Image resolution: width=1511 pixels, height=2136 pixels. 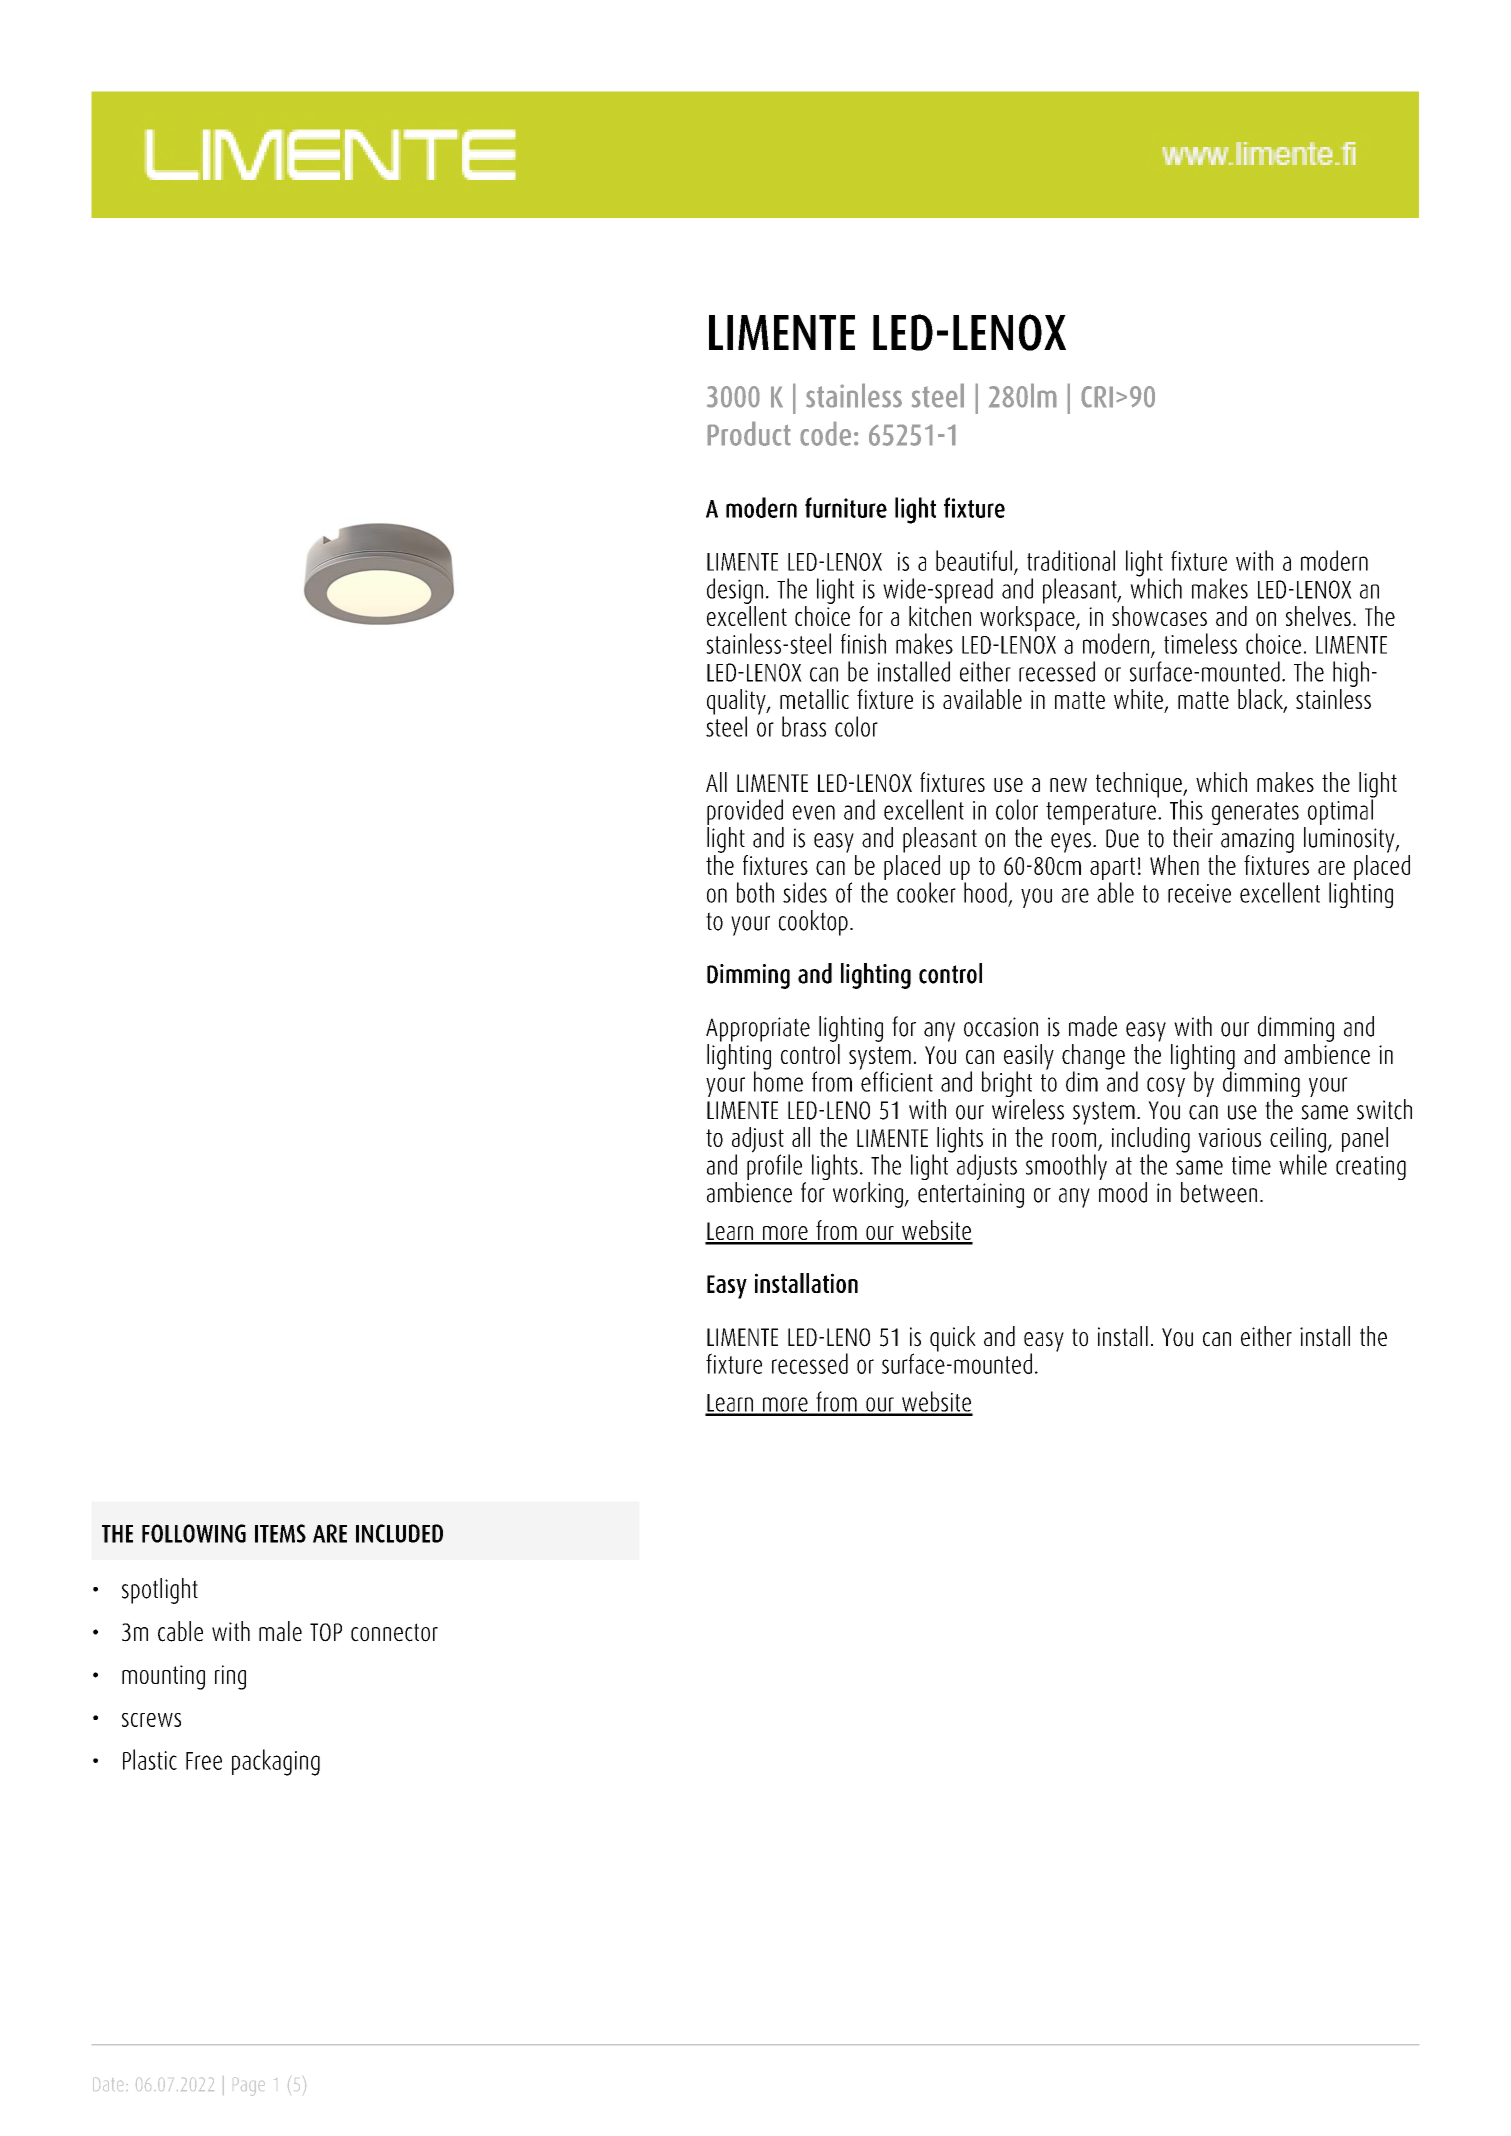 What do you see at coordinates (1071, 560) in the image?
I see `traditional` at bounding box center [1071, 560].
